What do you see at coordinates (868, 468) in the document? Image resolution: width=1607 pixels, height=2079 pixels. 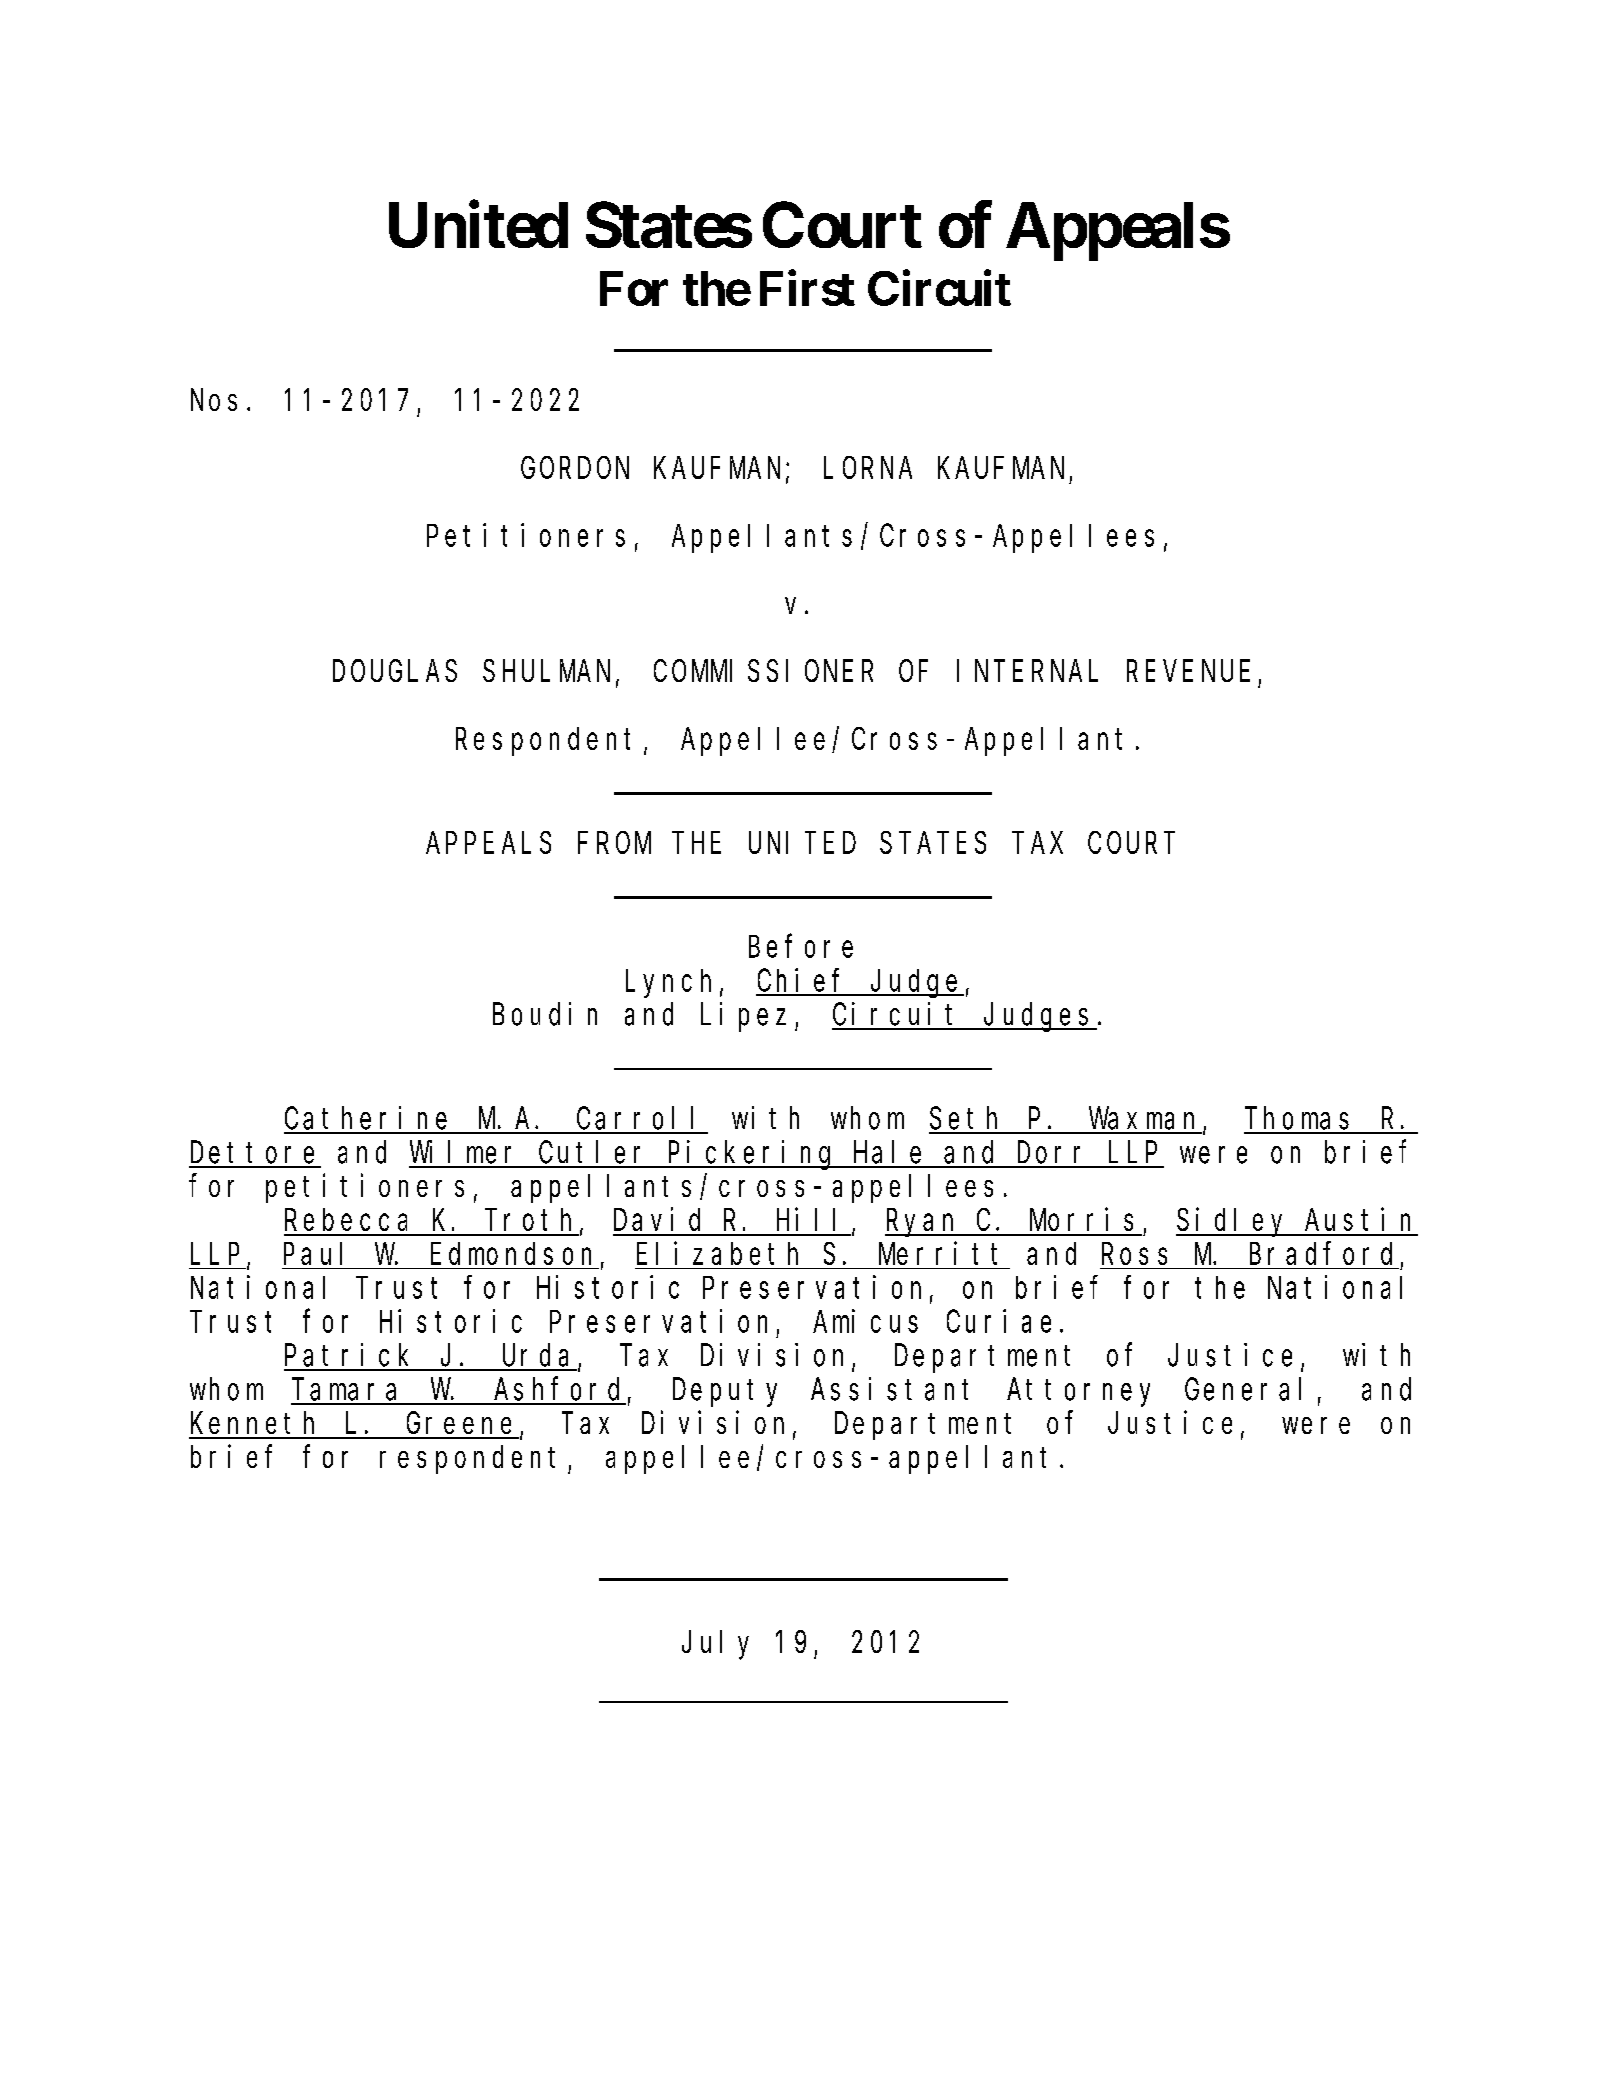 I see `LORNA` at bounding box center [868, 468].
